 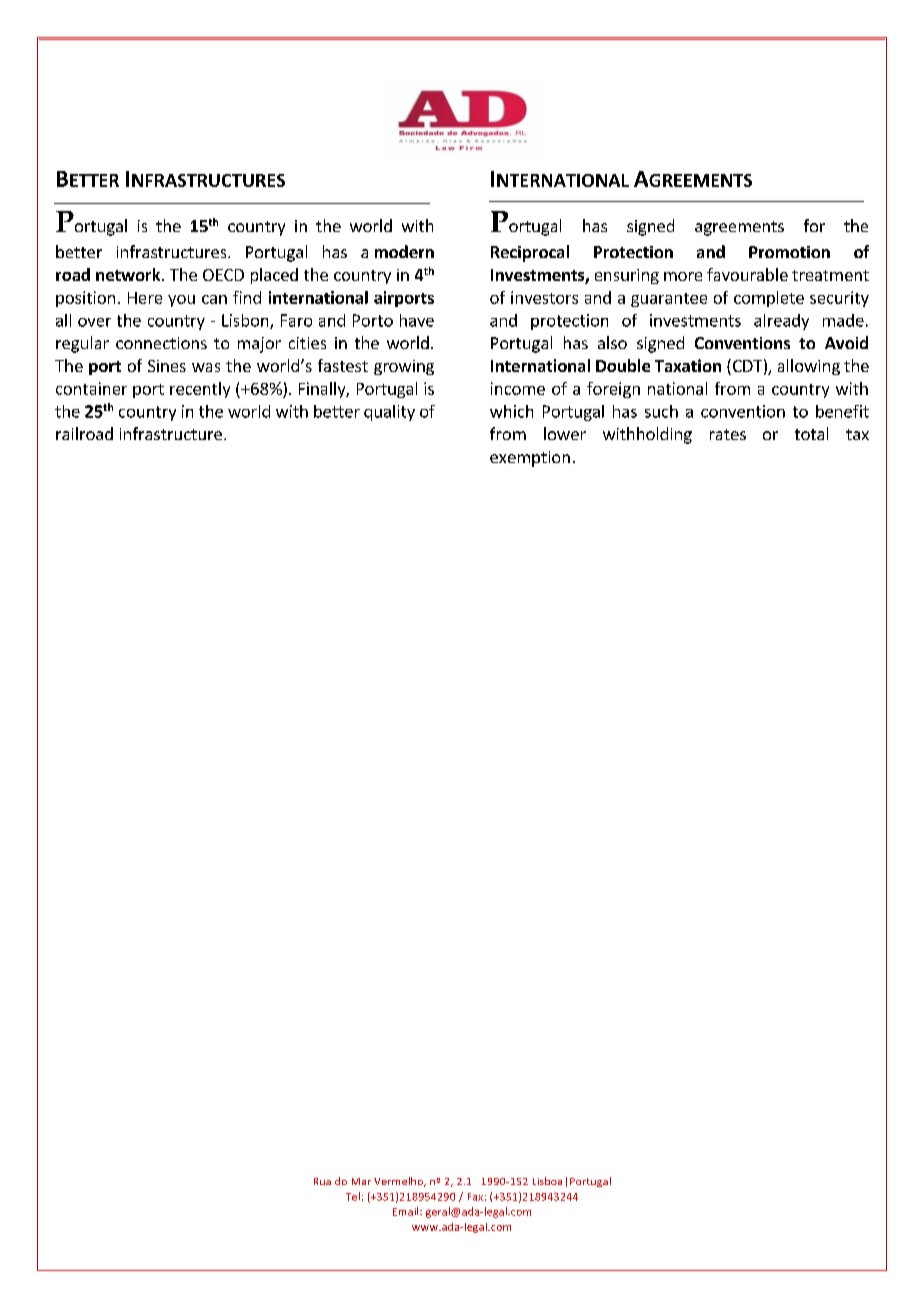 What do you see at coordinates (181, 301) in the screenshot?
I see `you` at bounding box center [181, 301].
